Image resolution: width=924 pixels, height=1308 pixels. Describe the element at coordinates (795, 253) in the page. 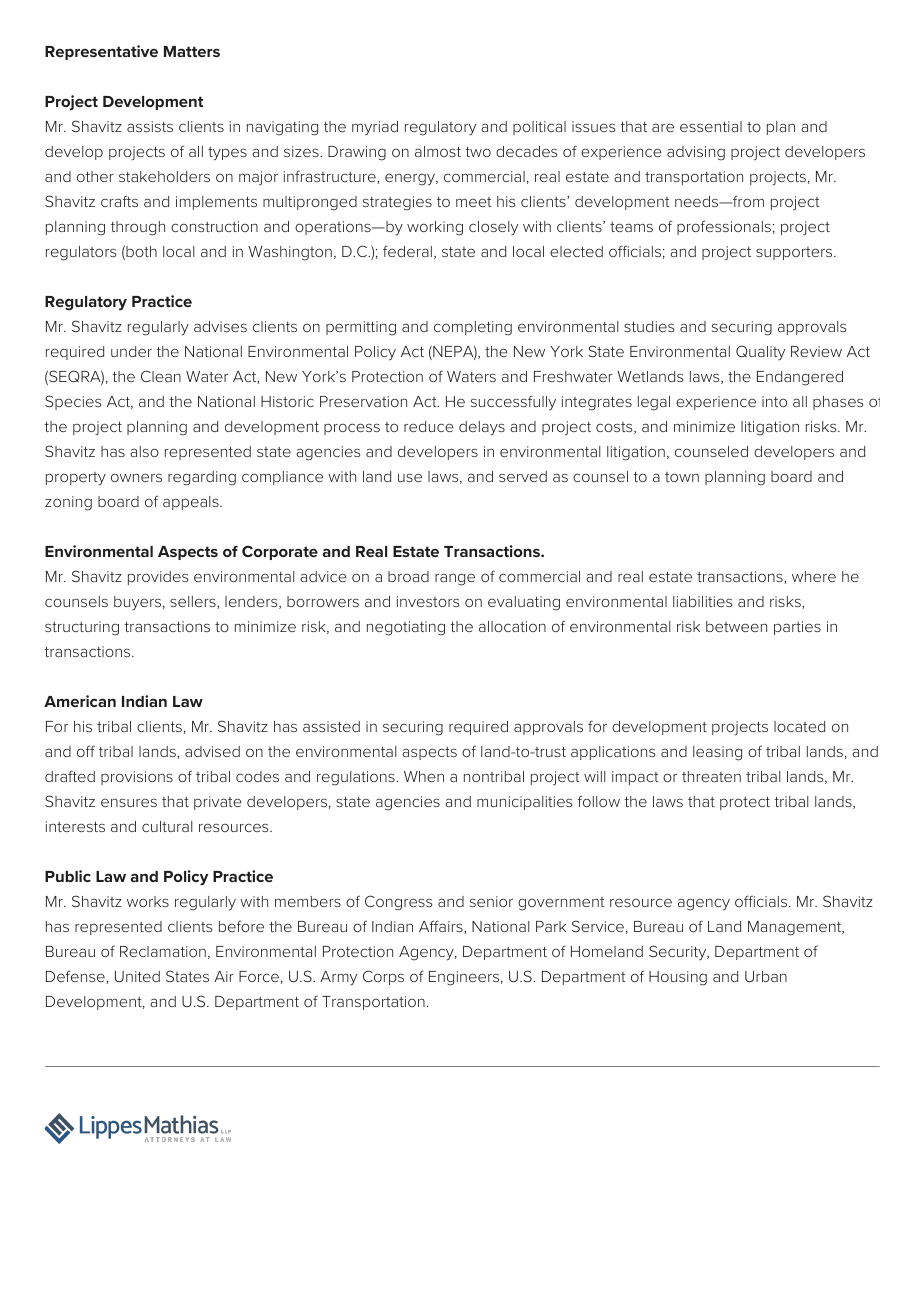

I see `supporters` at that location.
